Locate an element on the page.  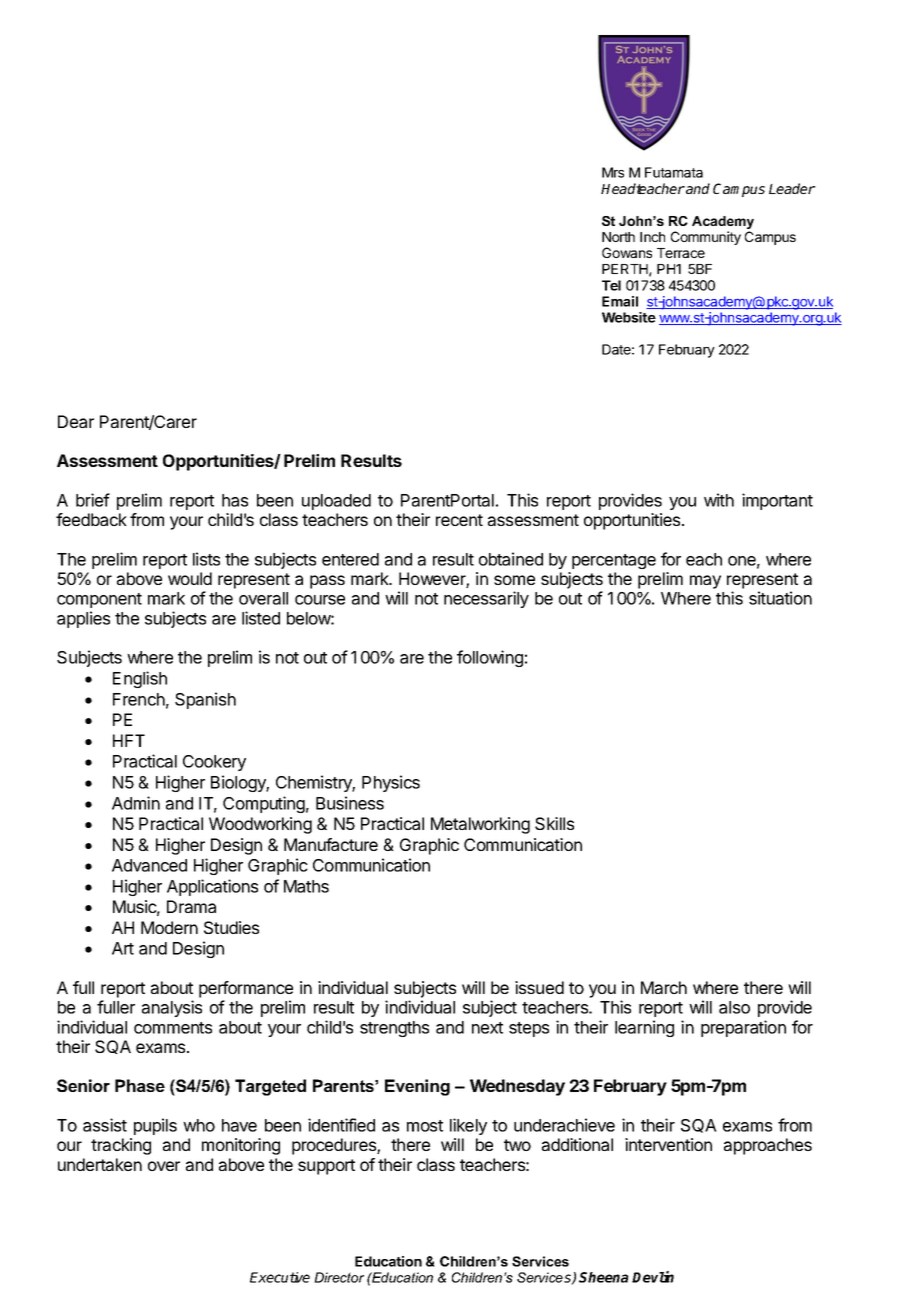
Community is located at coordinates (706, 238).
